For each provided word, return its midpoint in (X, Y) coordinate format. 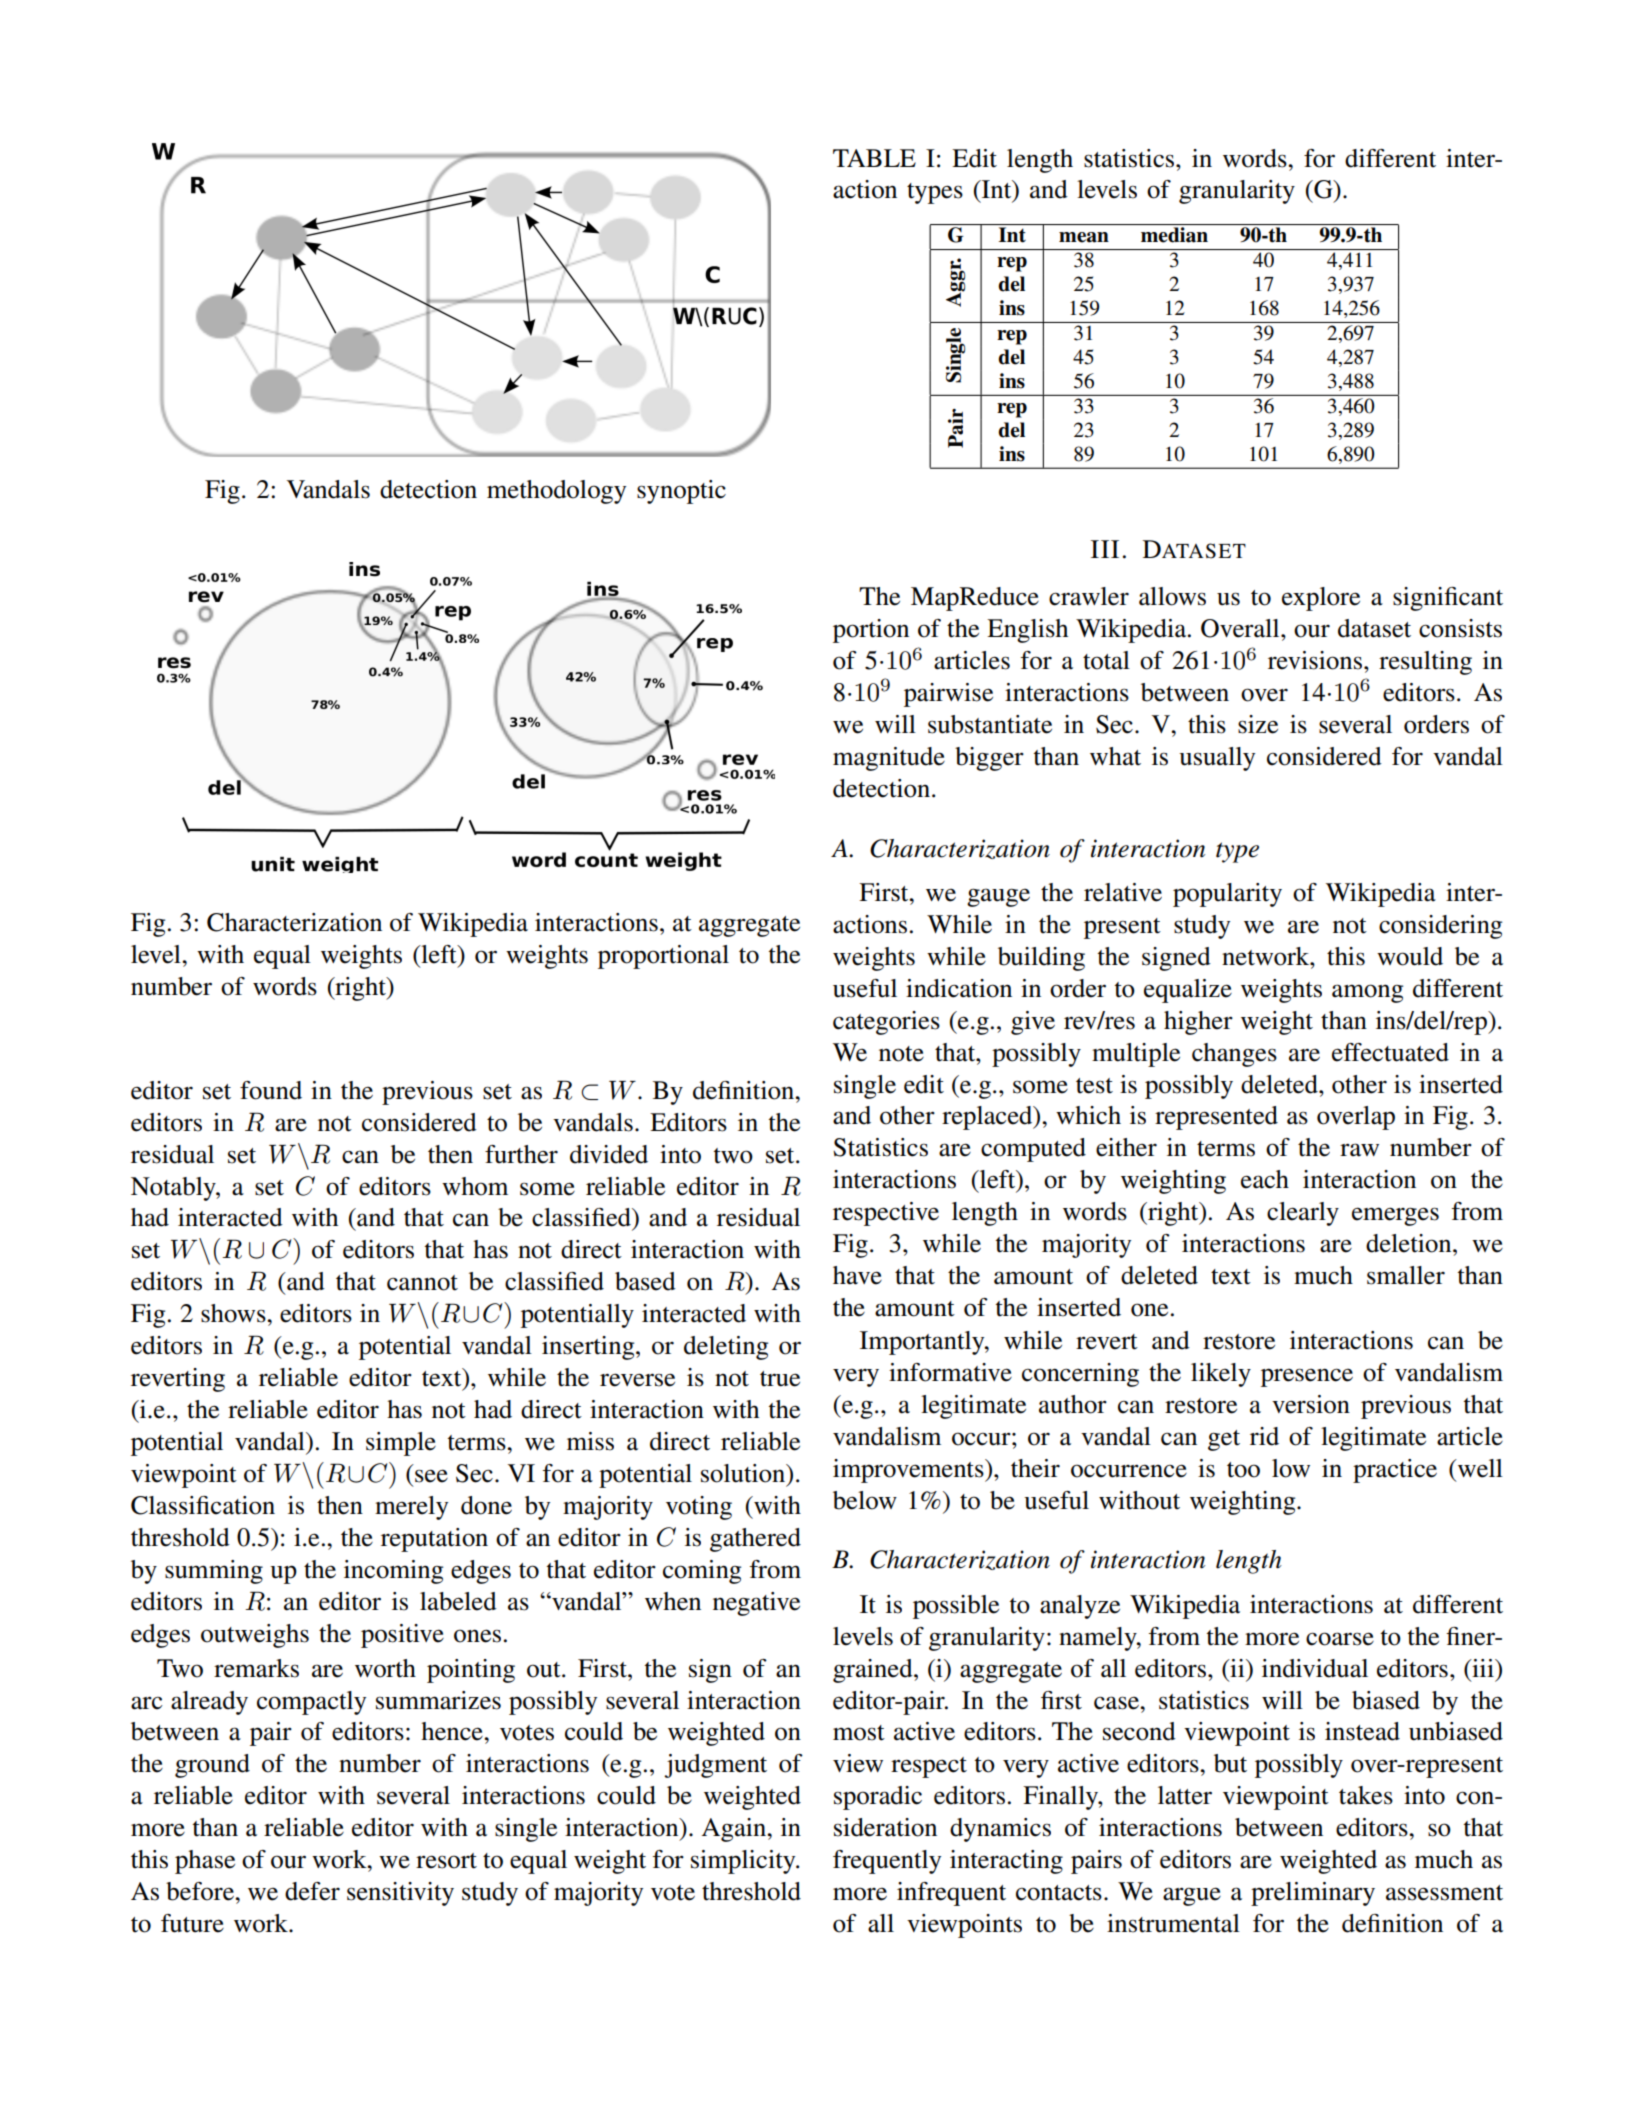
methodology (556, 492)
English (1027, 631)
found (271, 1090)
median (1174, 235)
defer (312, 1891)
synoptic (681, 492)
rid (1264, 1436)
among (1367, 993)
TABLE (874, 158)
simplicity (744, 1862)
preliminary (1313, 1894)
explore (1321, 599)
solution (744, 1473)
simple (401, 1444)
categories (886, 1023)
